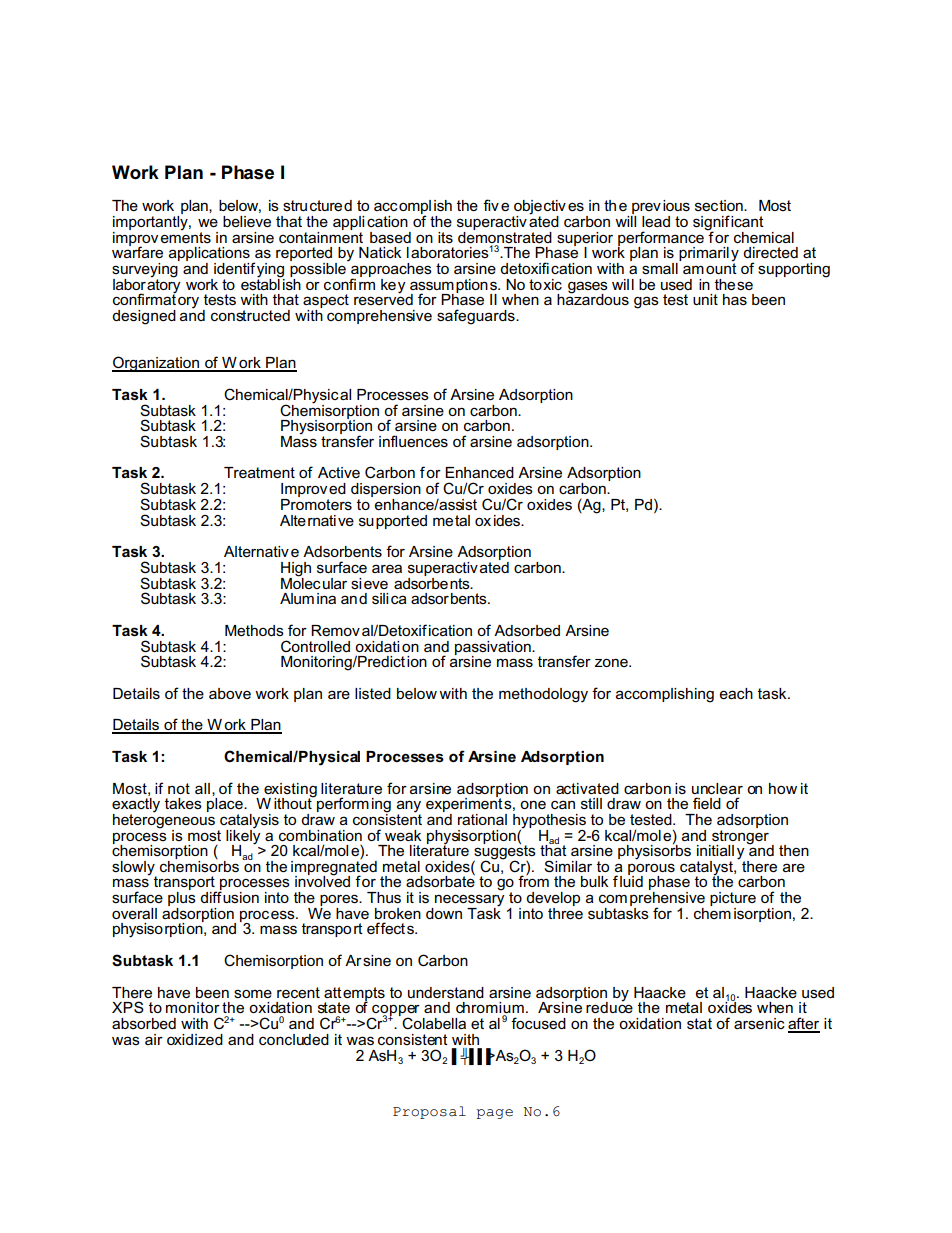  What do you see at coordinates (707, 869) in the image?
I see `catalyst` at bounding box center [707, 869].
